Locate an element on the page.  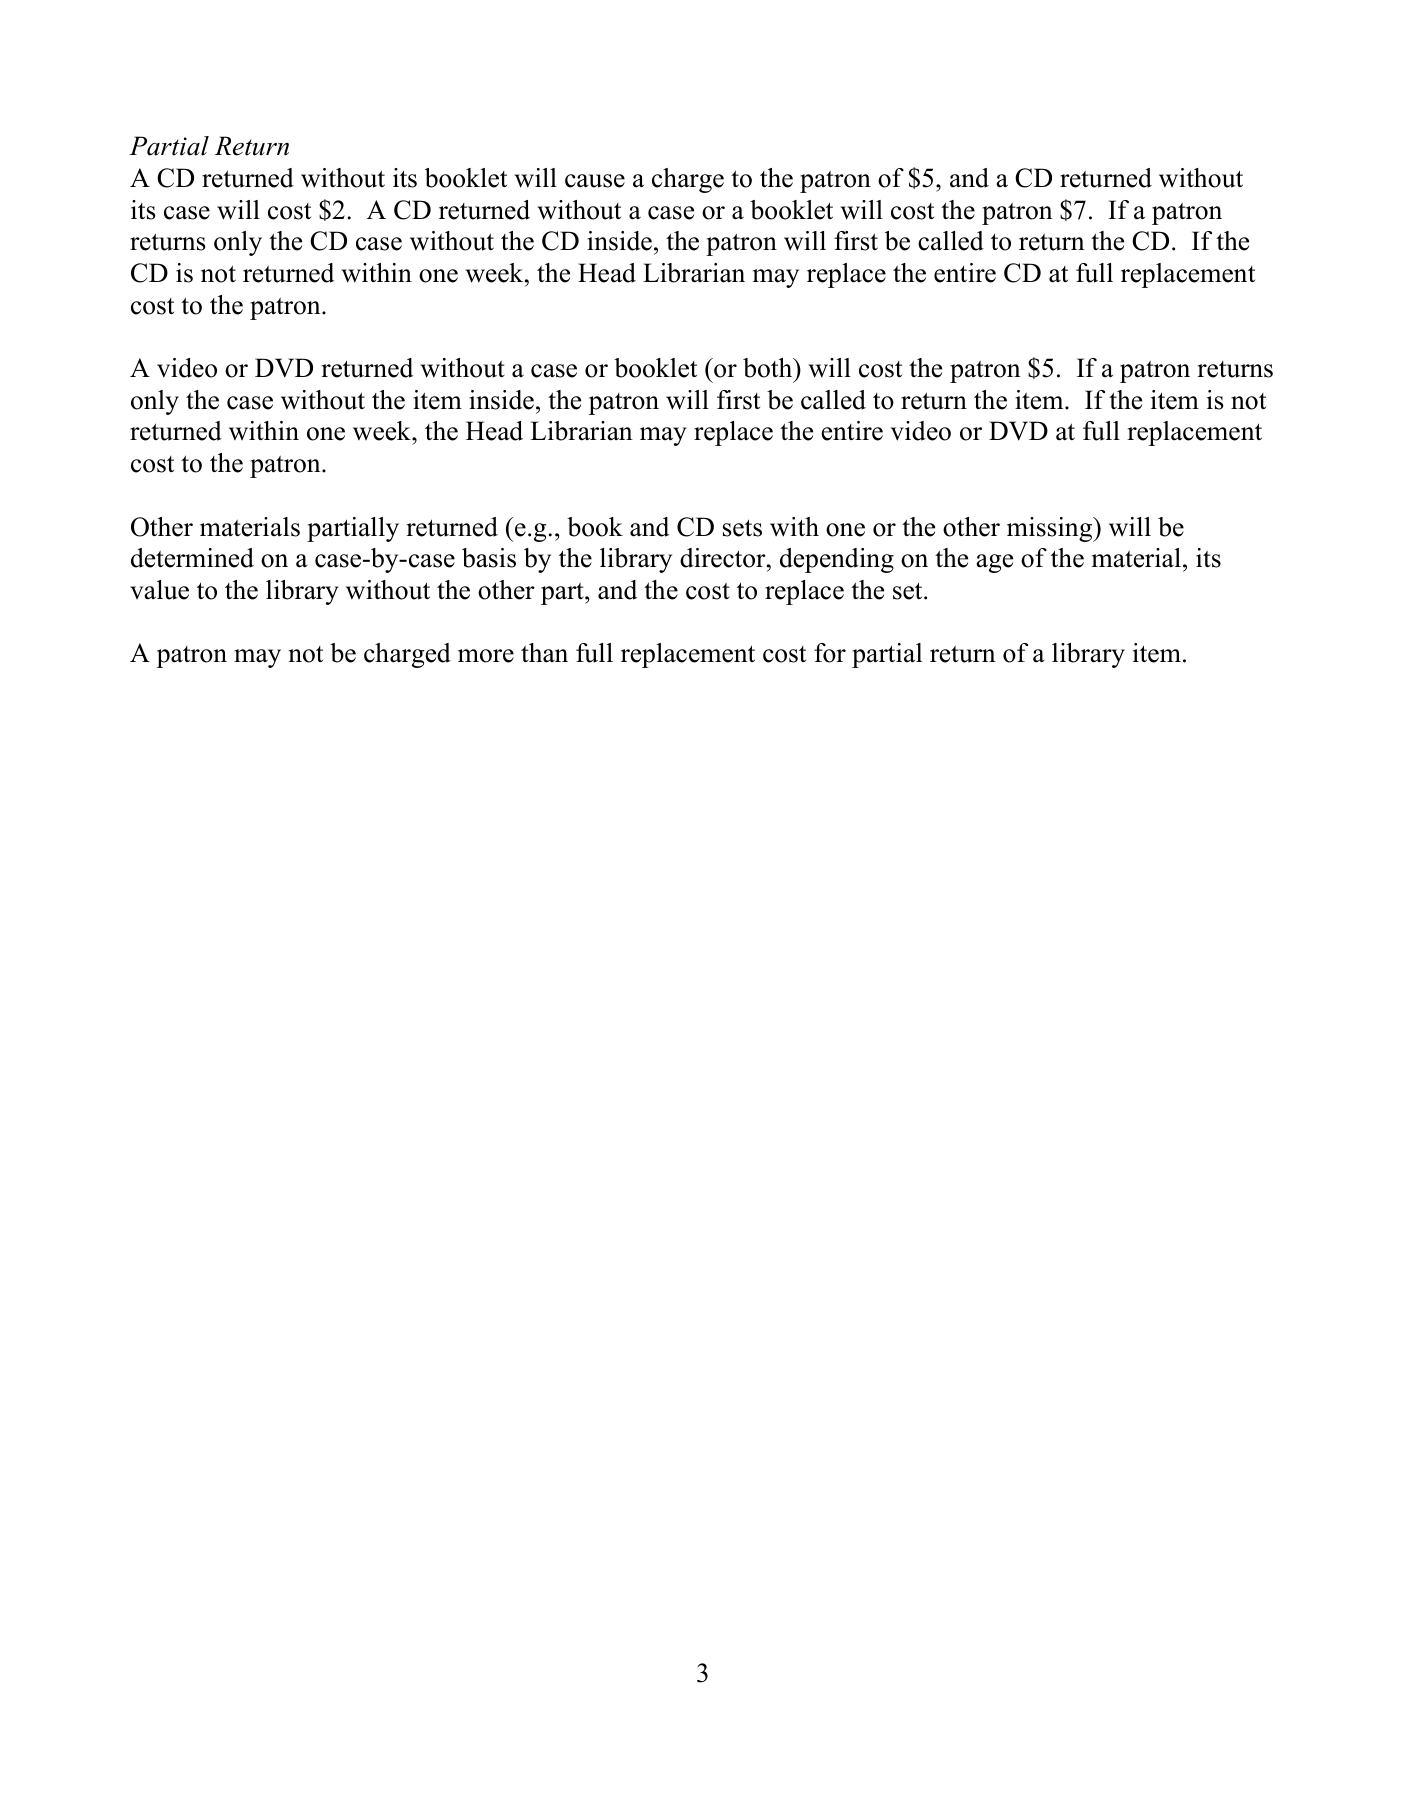
than is located at coordinates (544, 653).
